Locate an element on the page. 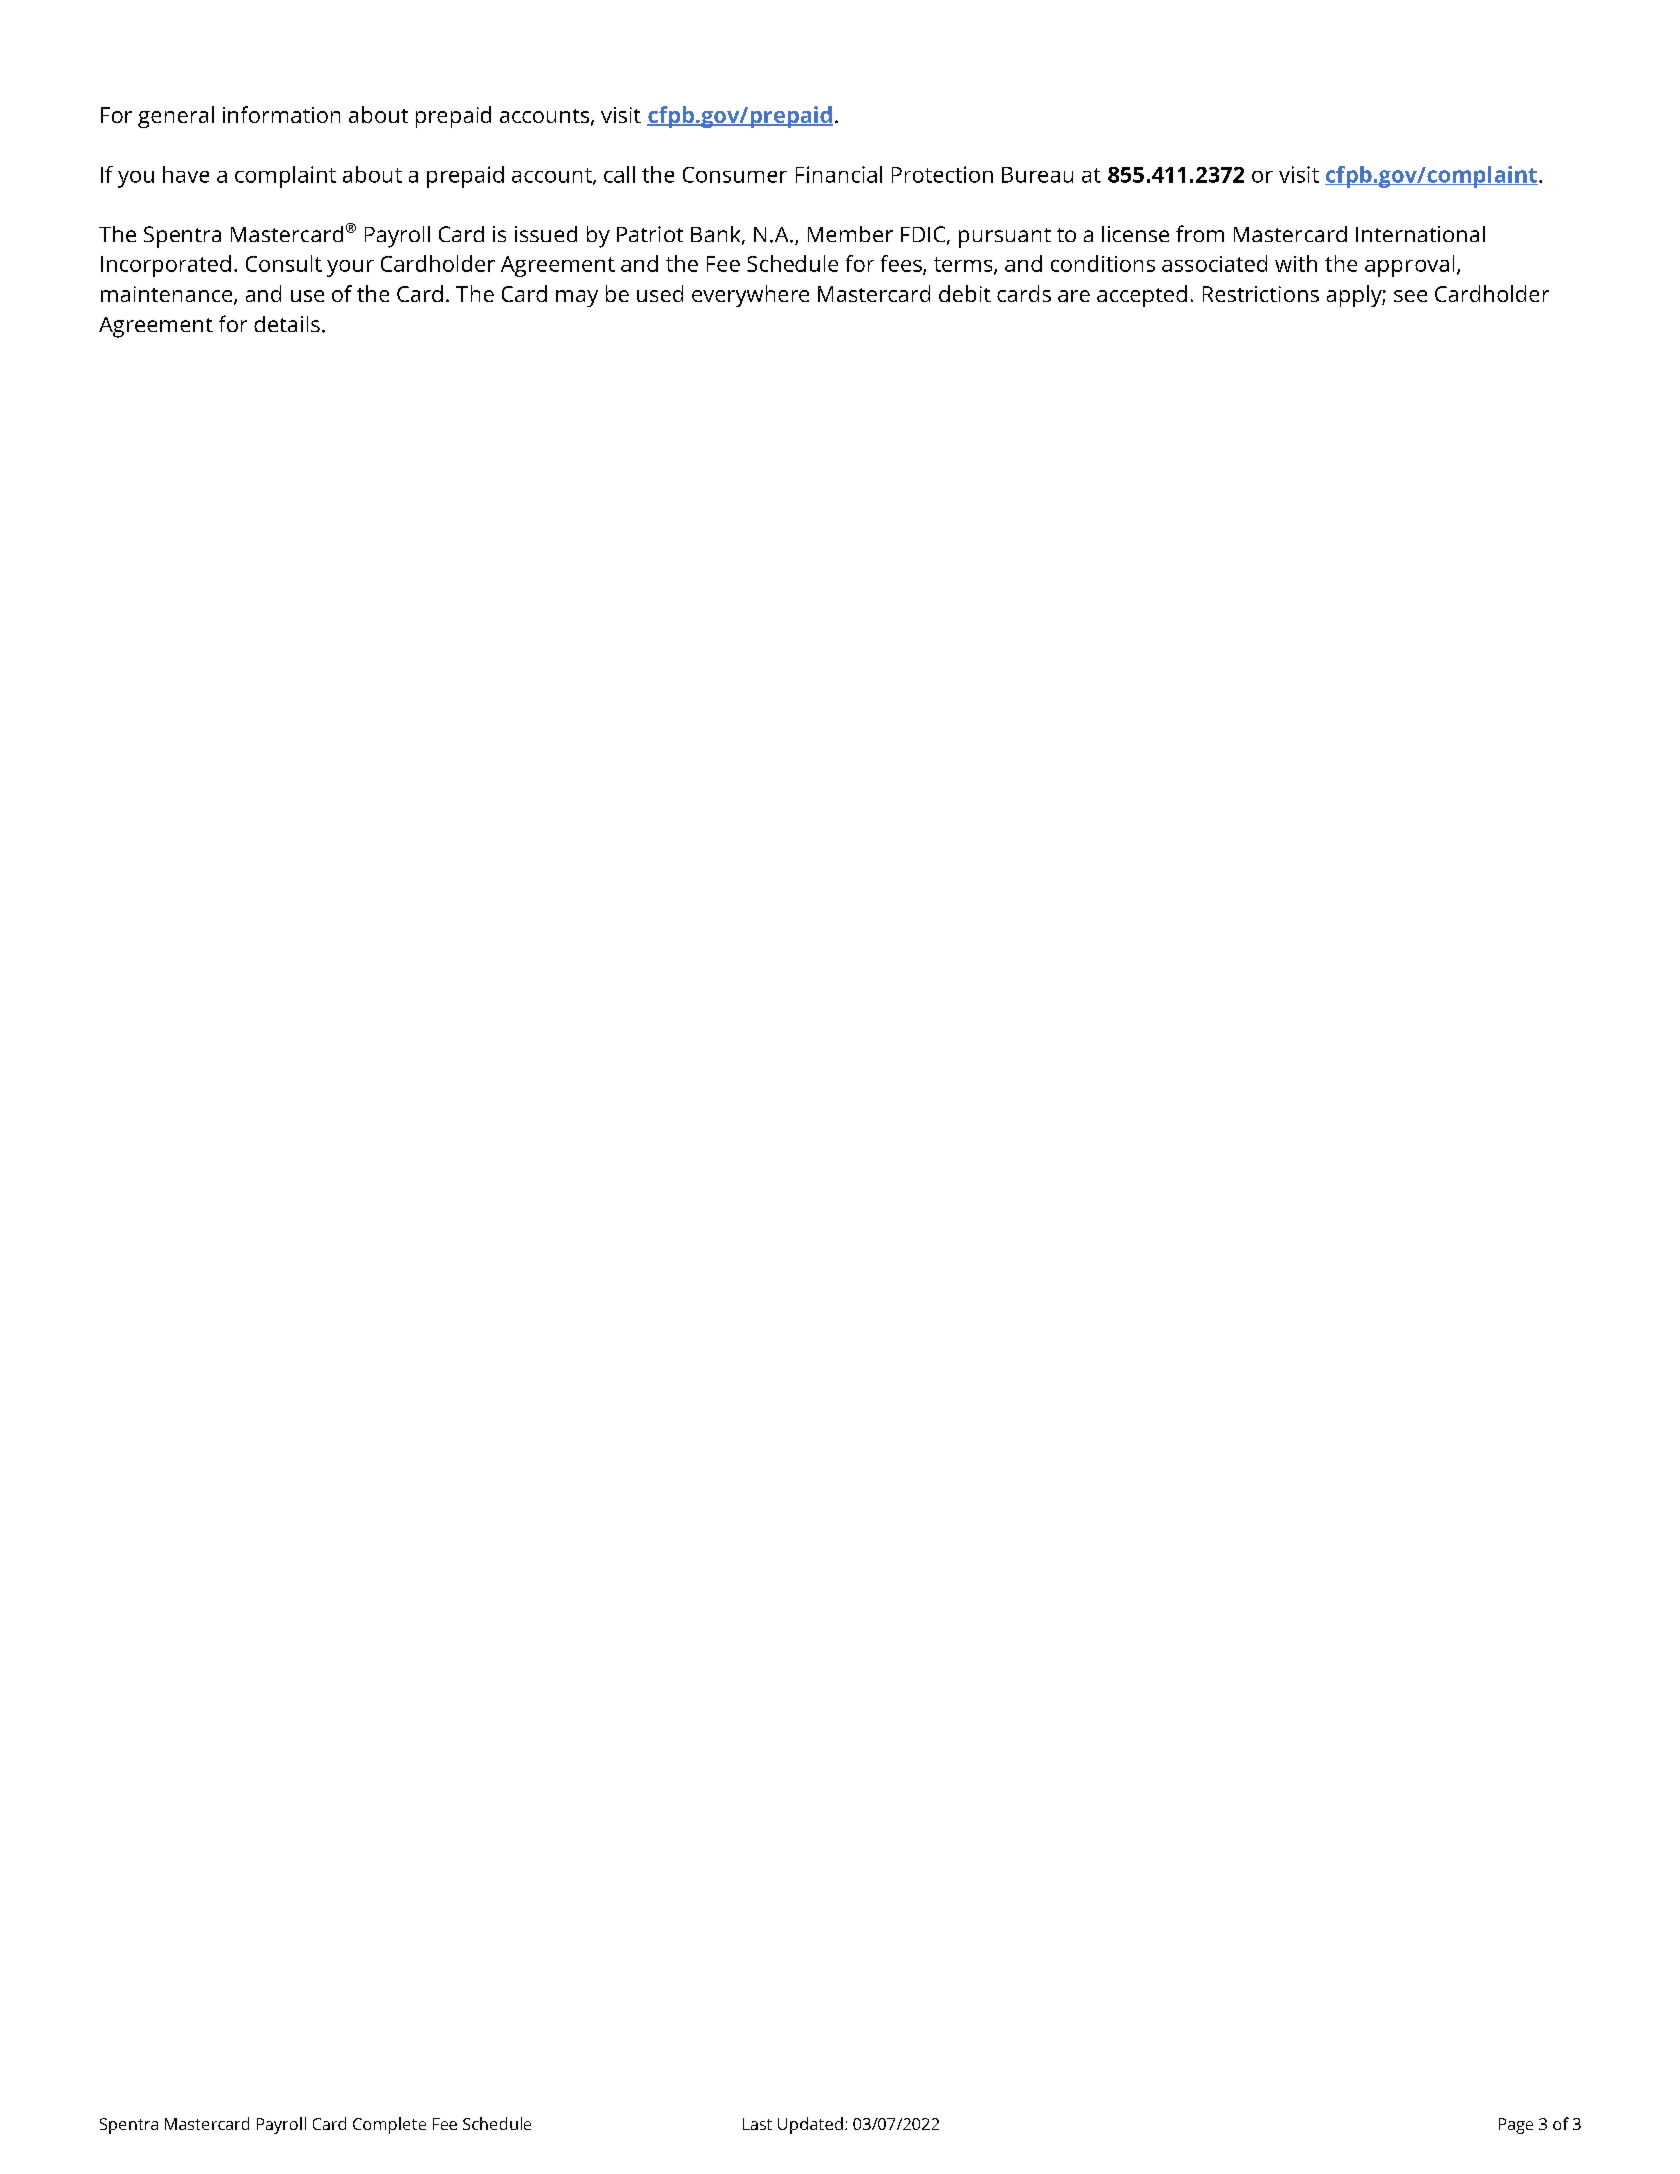  Financial is located at coordinates (839, 174).
